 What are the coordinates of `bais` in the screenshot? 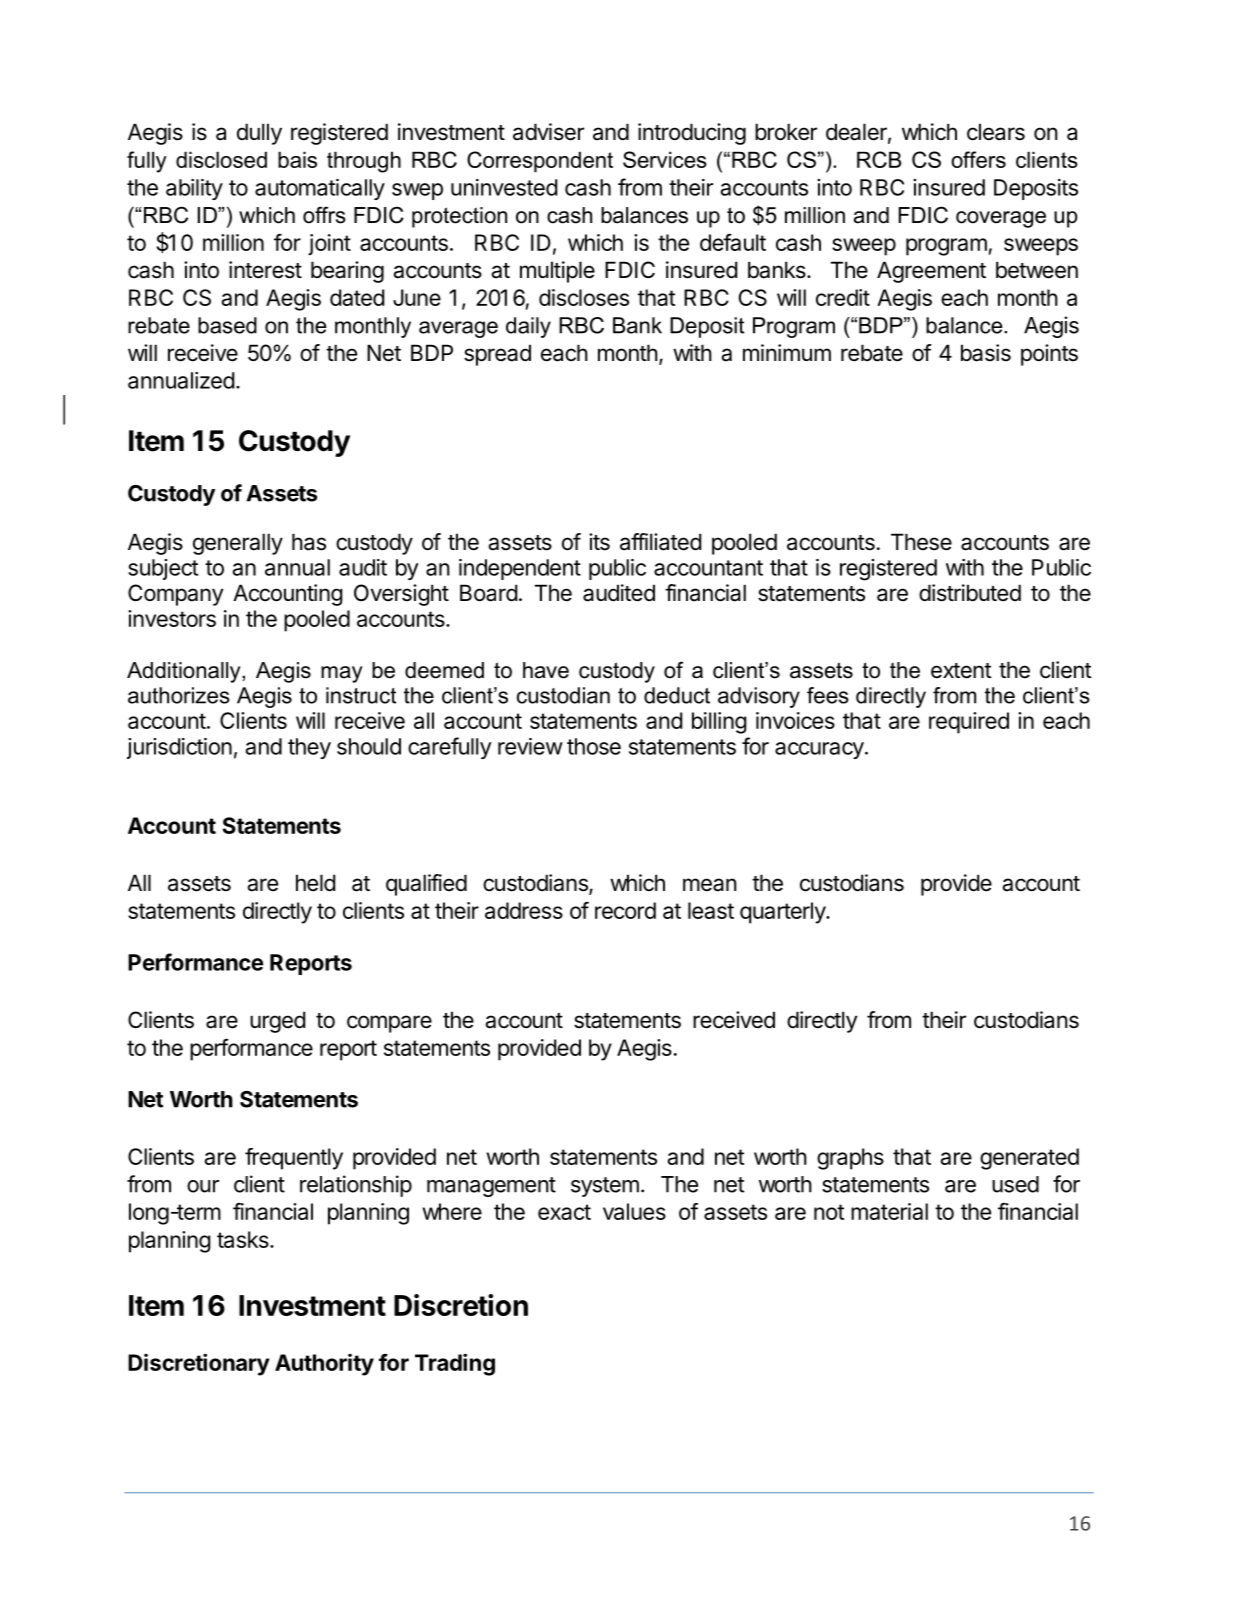 It's located at (297, 159).
